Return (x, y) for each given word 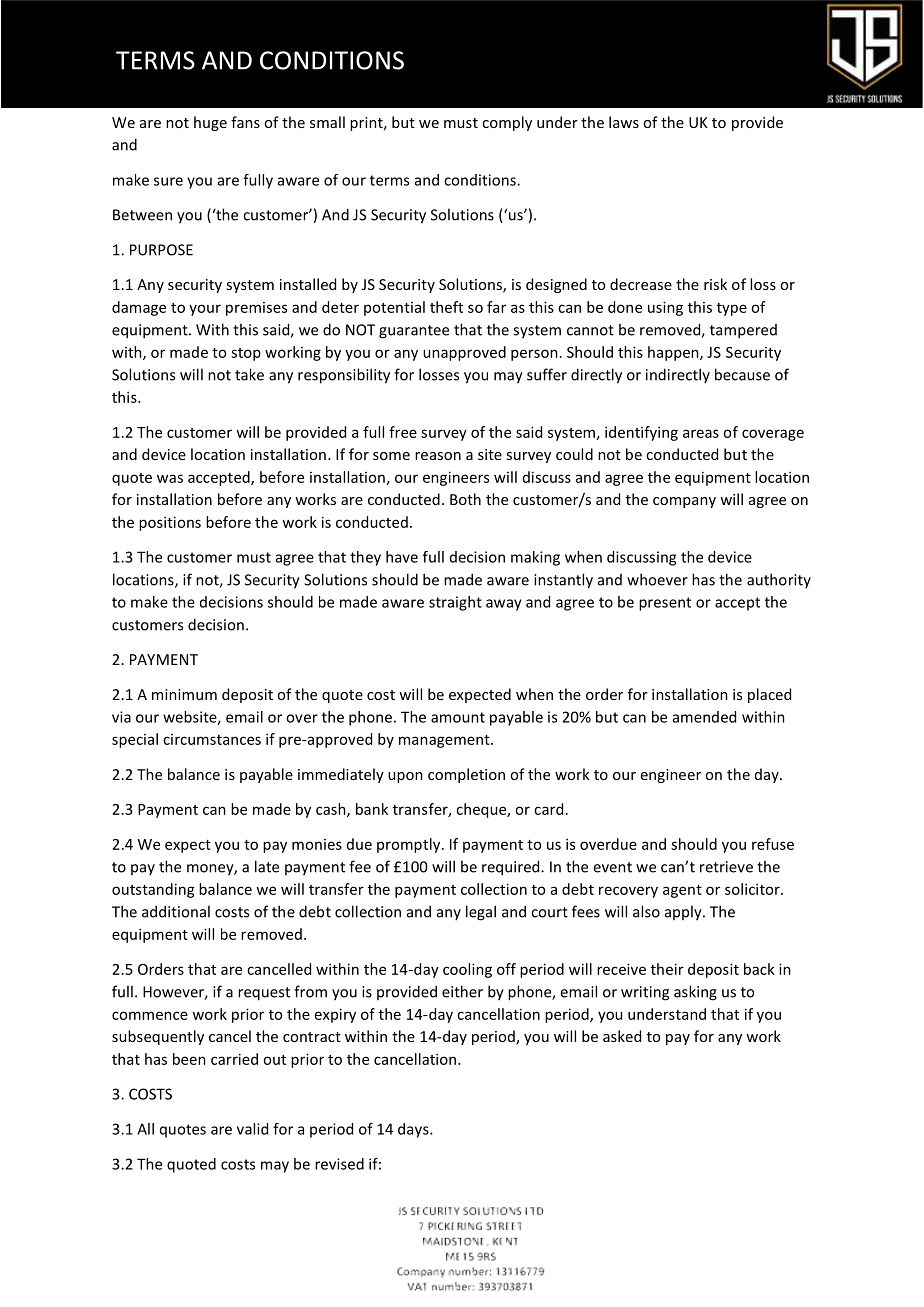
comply (507, 123)
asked (622, 1036)
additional (176, 911)
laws (624, 122)
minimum (184, 694)
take (249, 374)
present (665, 604)
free (403, 432)
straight (455, 603)
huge (210, 123)
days (414, 1130)
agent (682, 891)
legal (481, 913)
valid (252, 1129)
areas (701, 433)
